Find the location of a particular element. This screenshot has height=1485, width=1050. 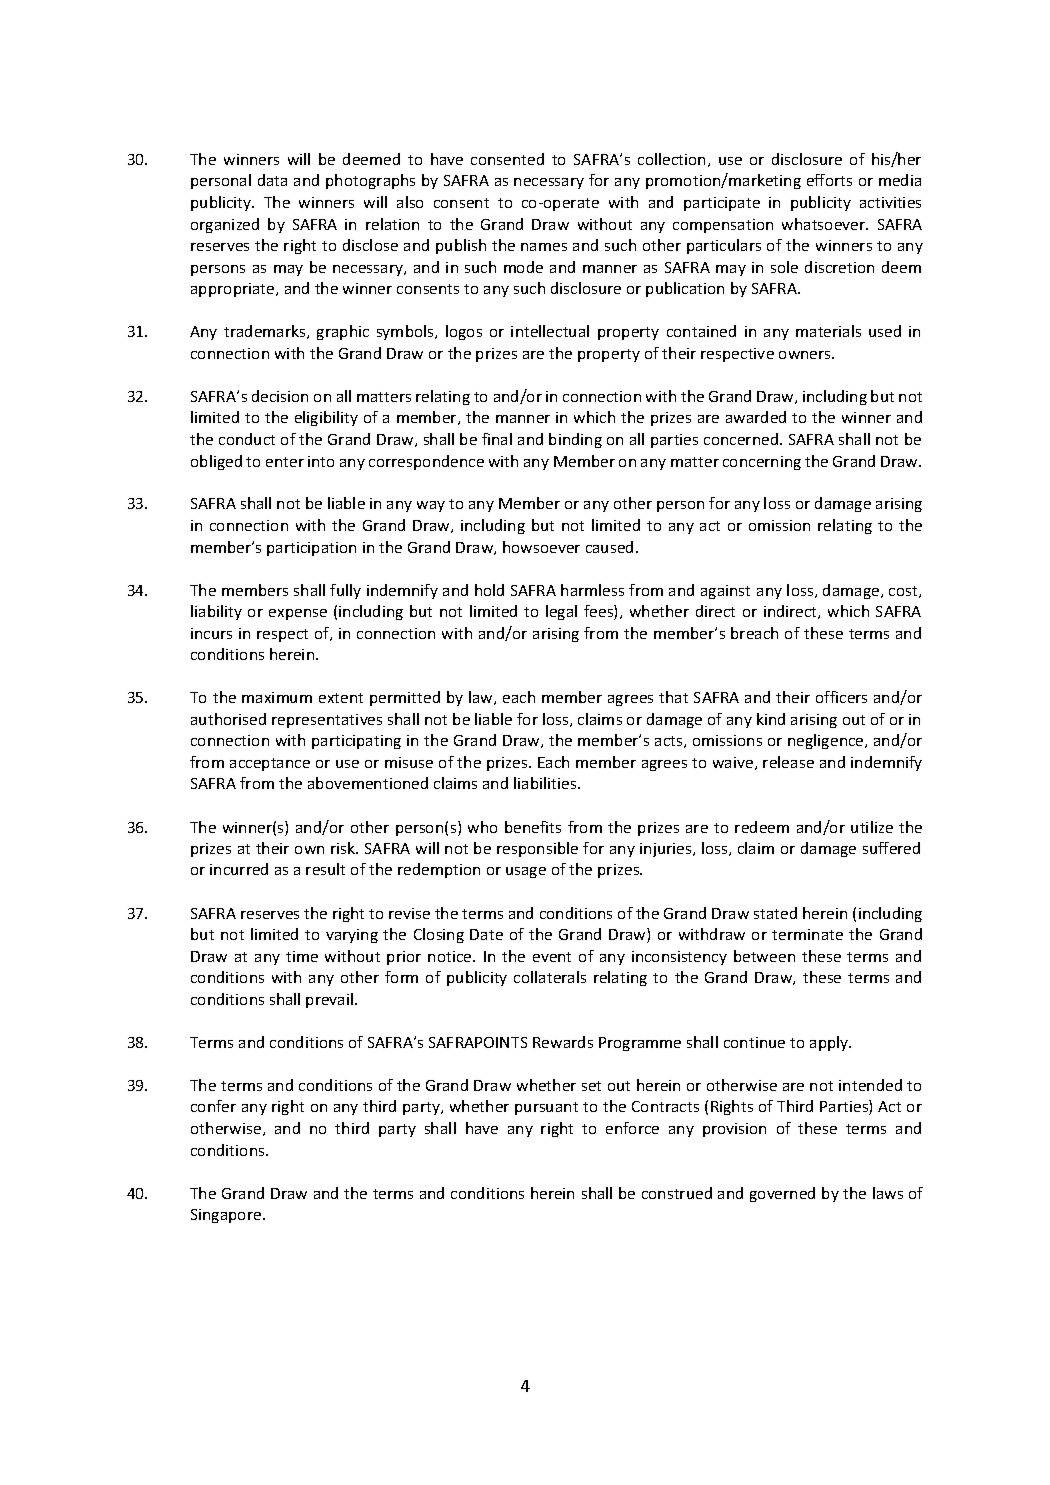

event is located at coordinates (552, 957).
